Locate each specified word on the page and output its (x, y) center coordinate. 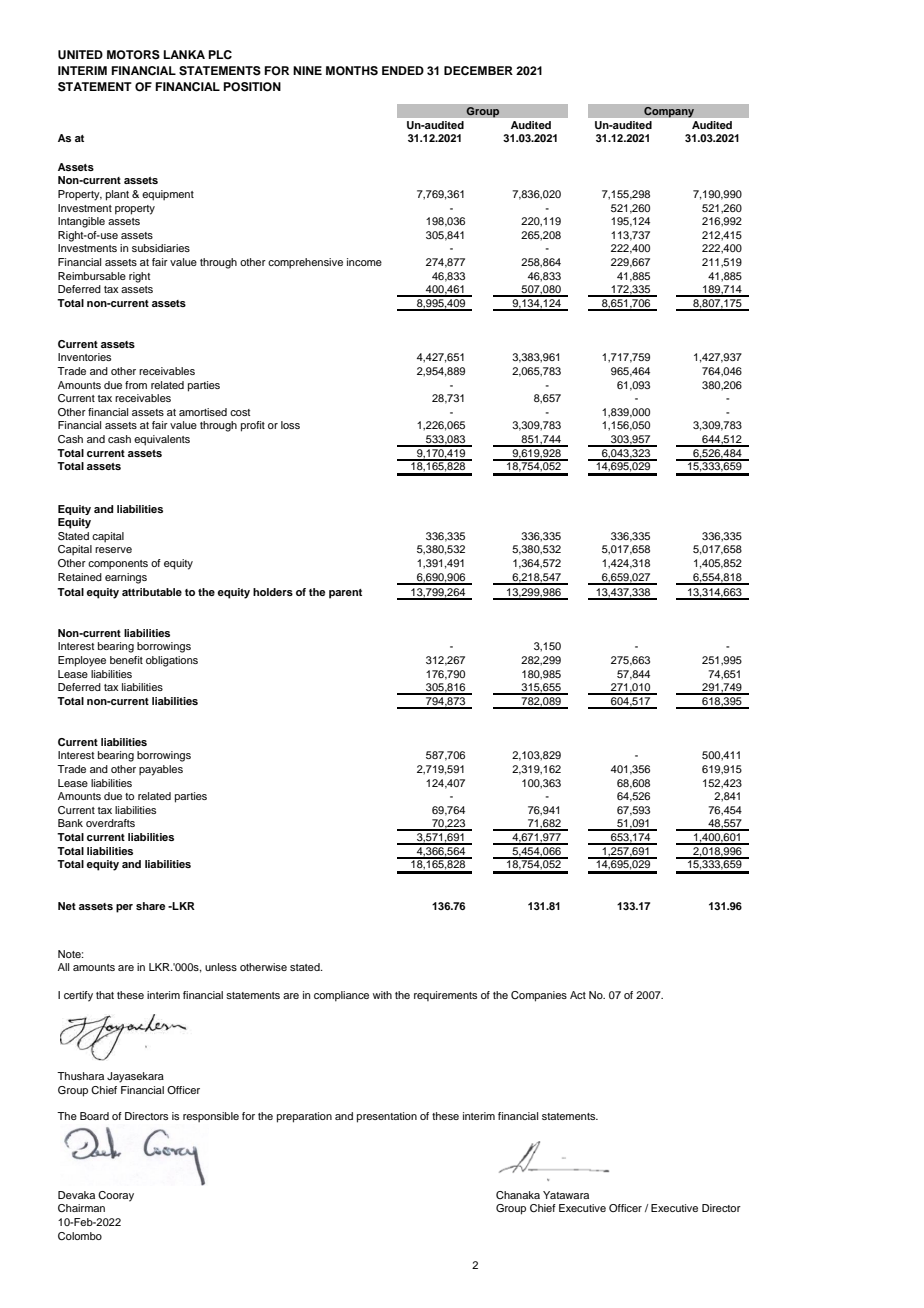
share (150, 906)
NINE (307, 70)
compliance (341, 996)
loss (290, 425)
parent (345, 594)
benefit (126, 660)
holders (273, 592)
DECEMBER (478, 71)
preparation (304, 1117)
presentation (387, 1117)
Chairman (81, 1208)
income (364, 262)
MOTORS (133, 55)
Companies (539, 996)
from (136, 385)
